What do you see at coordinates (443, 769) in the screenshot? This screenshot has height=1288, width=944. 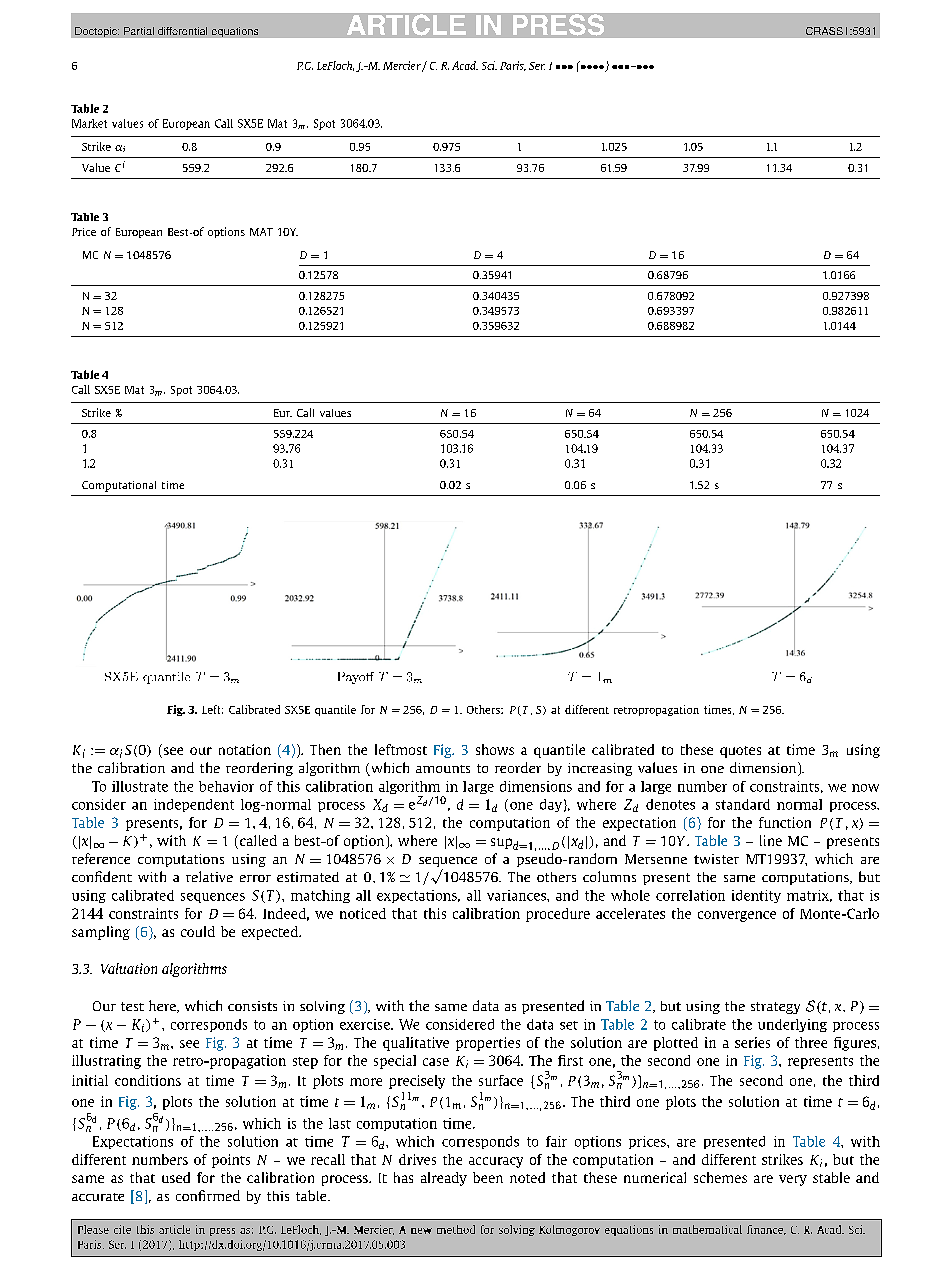 I see `amounts` at bounding box center [443, 769].
